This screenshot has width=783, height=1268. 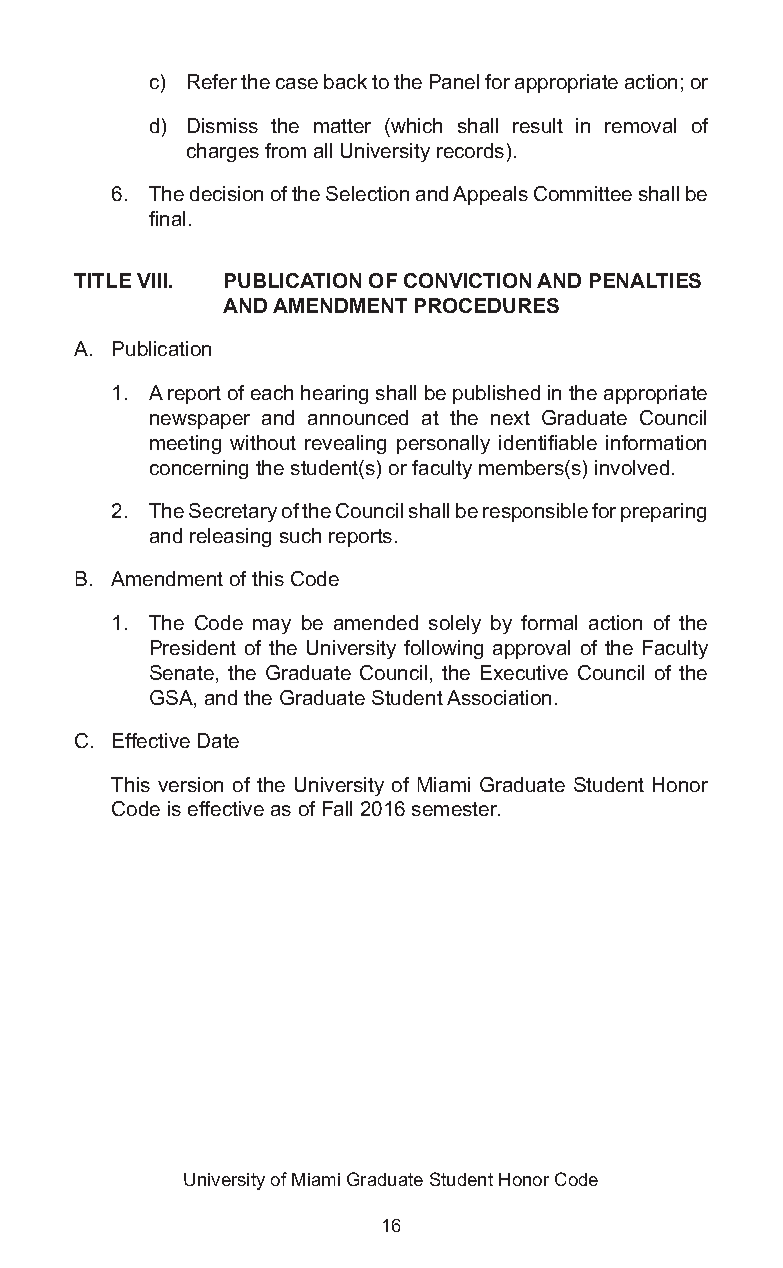 I want to click on final, so click(x=167, y=218).
